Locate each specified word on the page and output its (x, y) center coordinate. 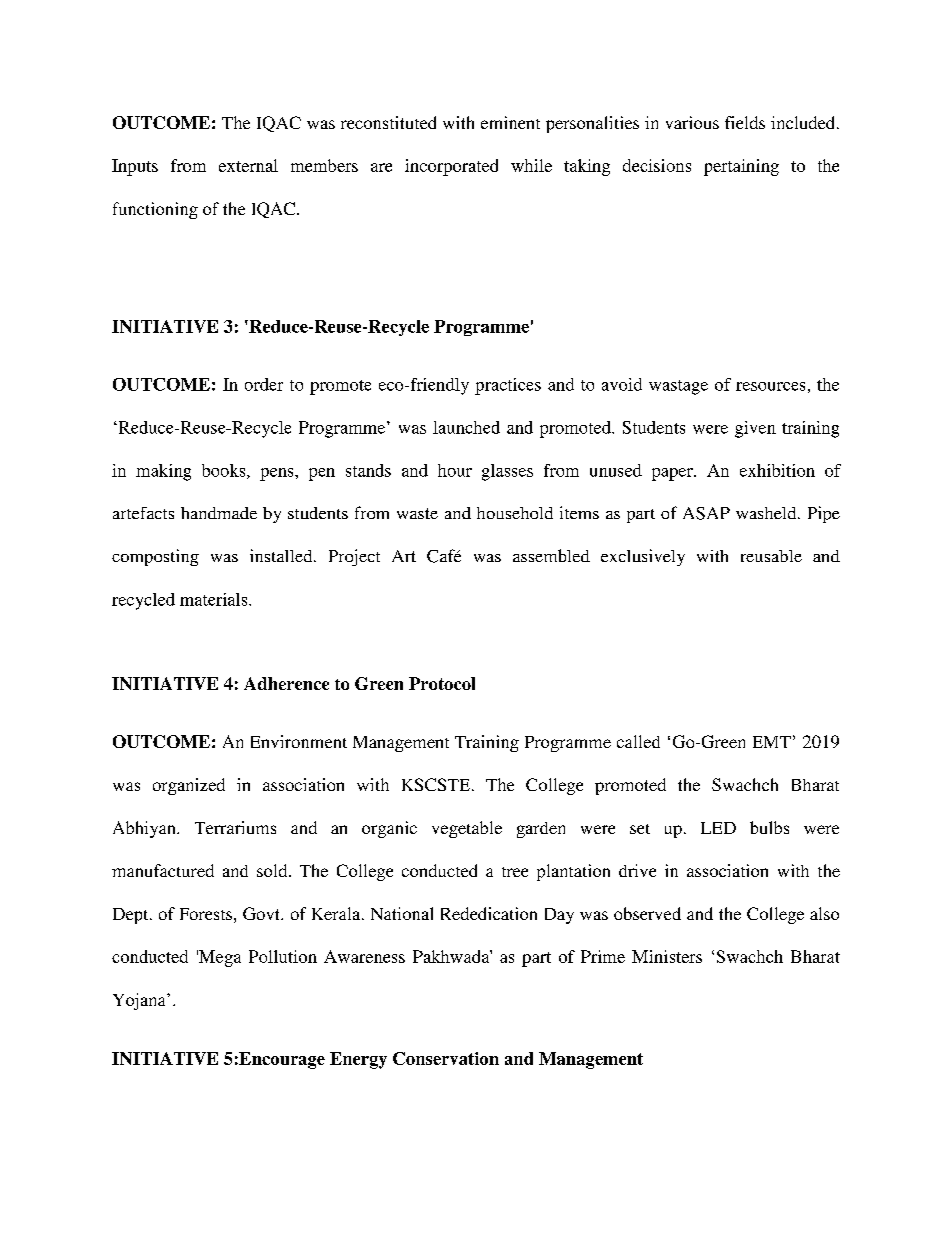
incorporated (451, 167)
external (248, 165)
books (225, 471)
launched (466, 427)
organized (189, 786)
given (755, 429)
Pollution (283, 956)
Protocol (442, 683)
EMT (772, 742)
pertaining (741, 167)
